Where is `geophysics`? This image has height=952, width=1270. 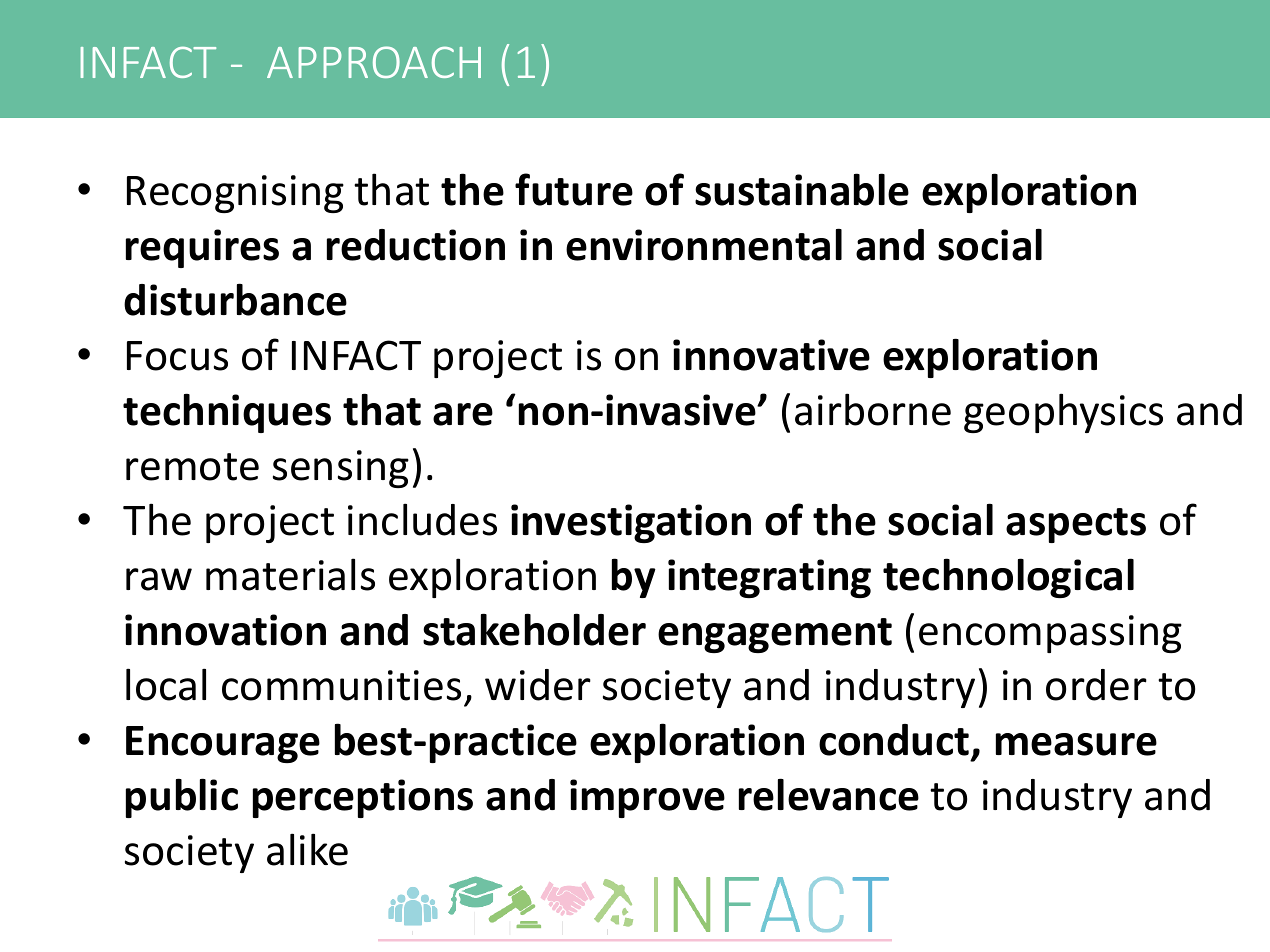
geophysics is located at coordinates (1063, 413).
